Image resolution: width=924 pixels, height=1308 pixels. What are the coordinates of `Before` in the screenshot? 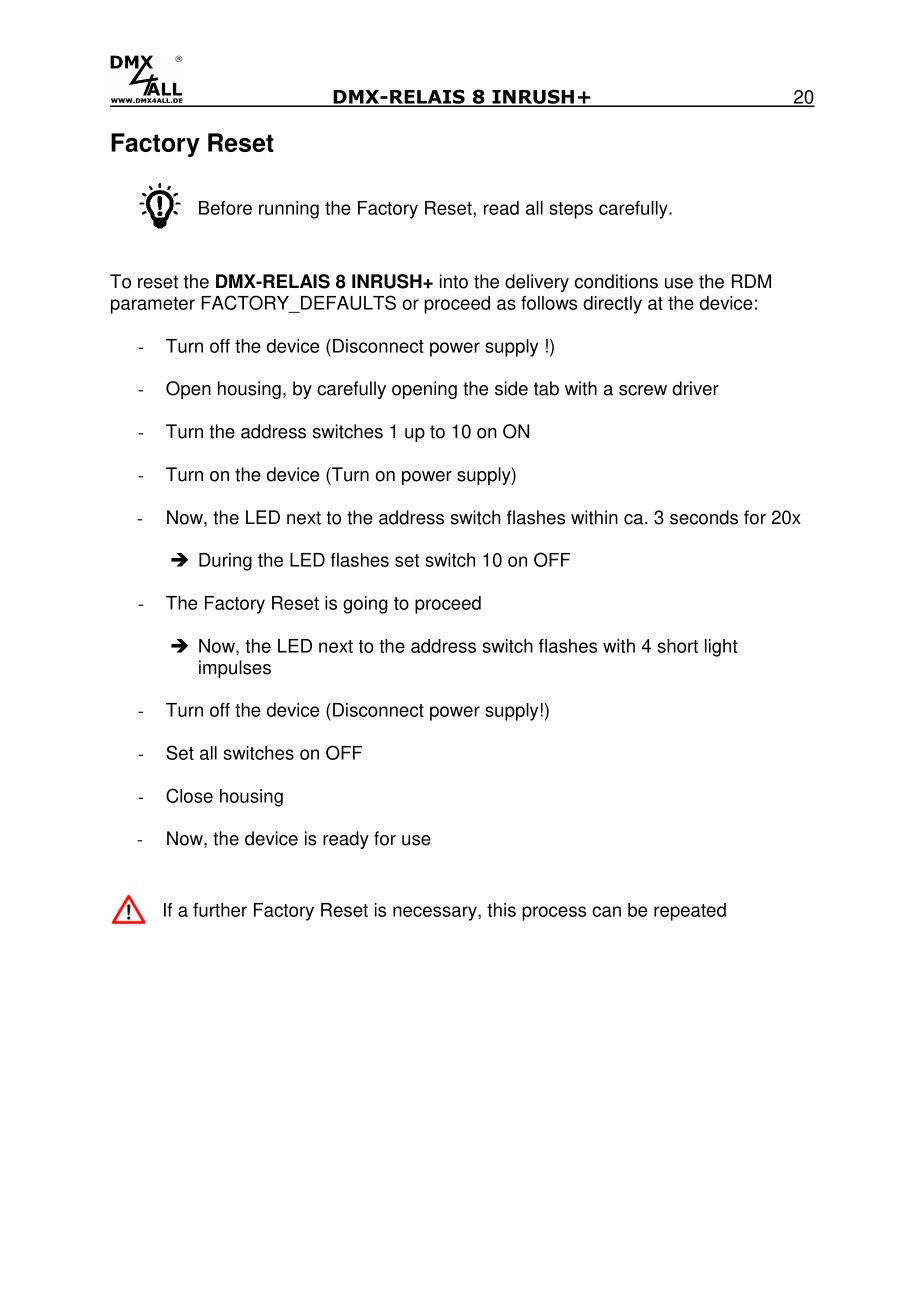 It's located at (225, 208).
